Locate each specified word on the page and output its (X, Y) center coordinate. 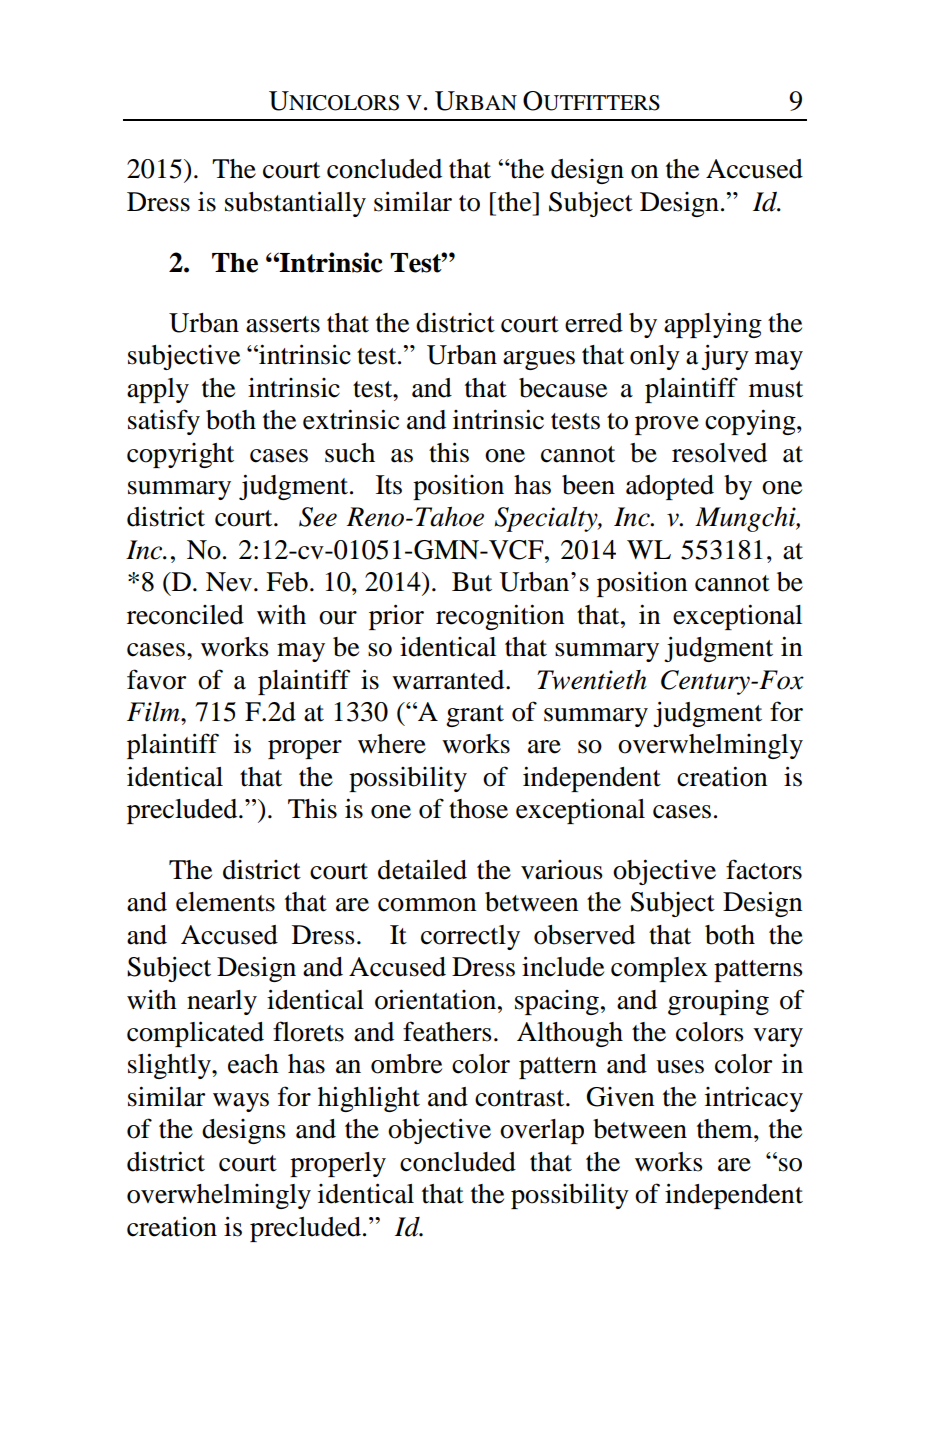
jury (725, 357)
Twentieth (592, 680)
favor (156, 679)
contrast (521, 1098)
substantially (295, 204)
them (726, 1129)
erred (594, 323)
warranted (449, 680)
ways (241, 1102)
